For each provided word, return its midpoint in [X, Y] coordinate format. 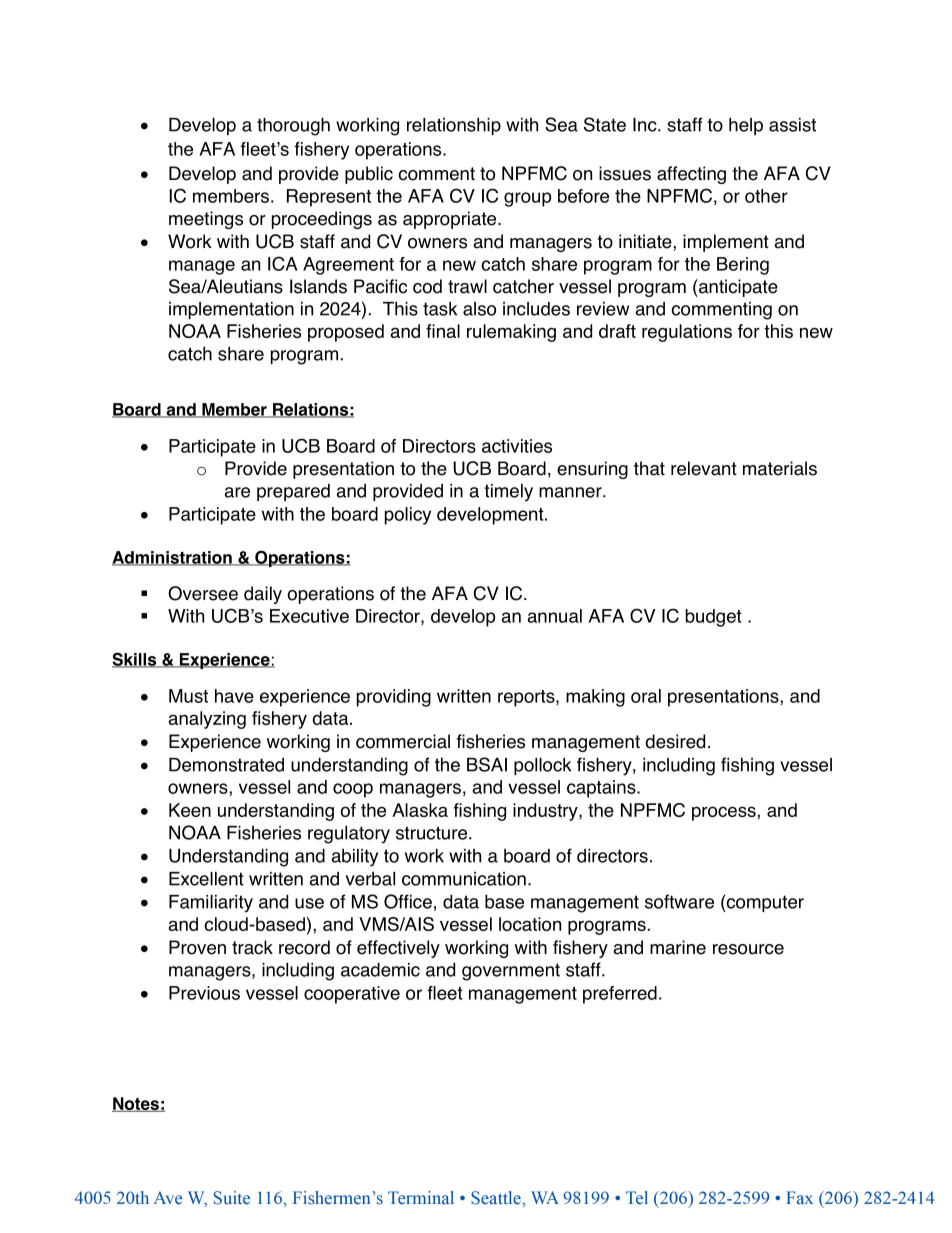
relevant [704, 468]
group [527, 199]
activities [517, 446]
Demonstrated [226, 765]
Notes [136, 1104]
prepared [293, 492]
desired [675, 741]
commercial [403, 741]
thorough [293, 126]
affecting [691, 175]
